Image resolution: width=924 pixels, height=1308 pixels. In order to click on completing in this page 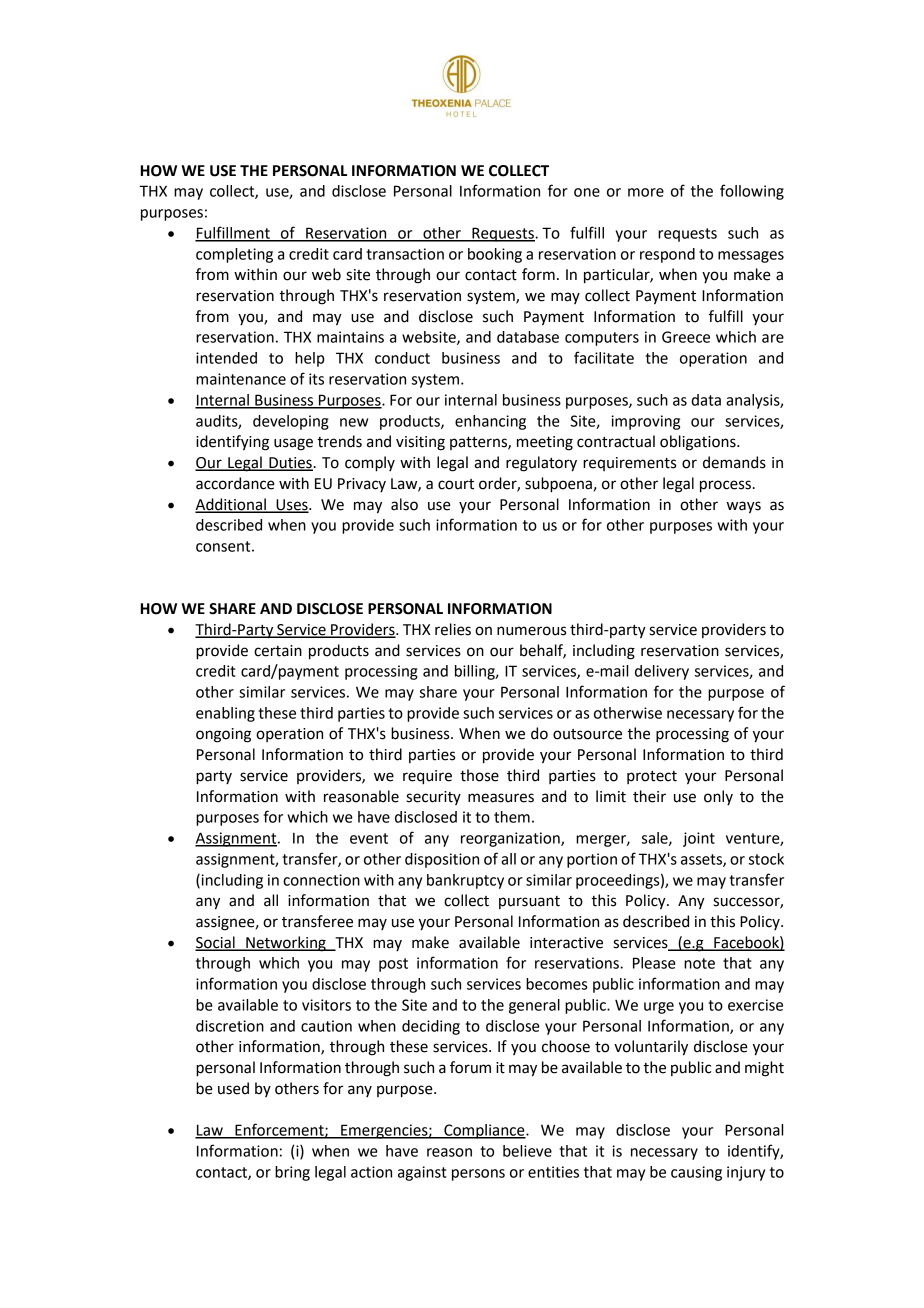, I will do `click(234, 255)`.
